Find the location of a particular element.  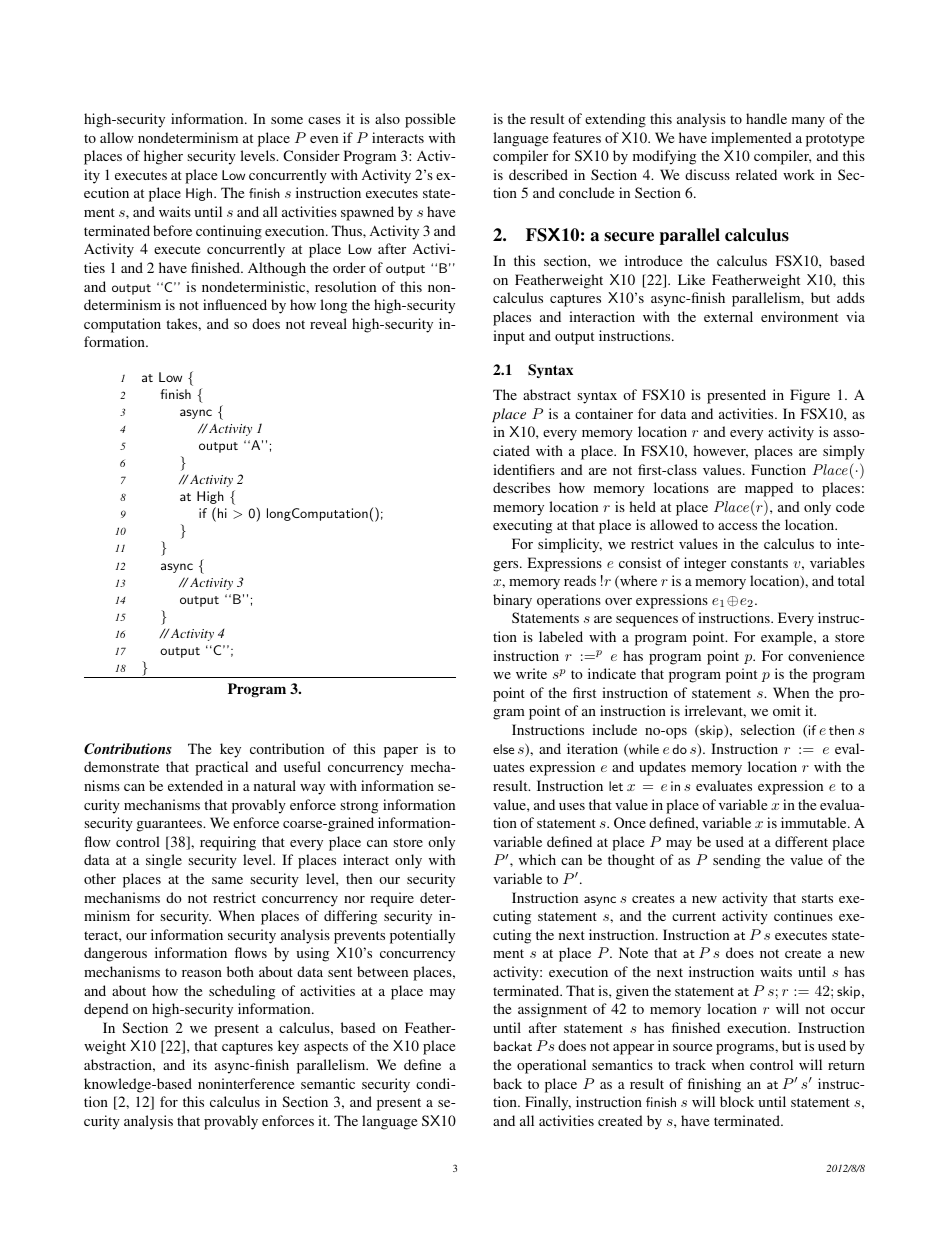

aspects is located at coordinates (326, 1048).
